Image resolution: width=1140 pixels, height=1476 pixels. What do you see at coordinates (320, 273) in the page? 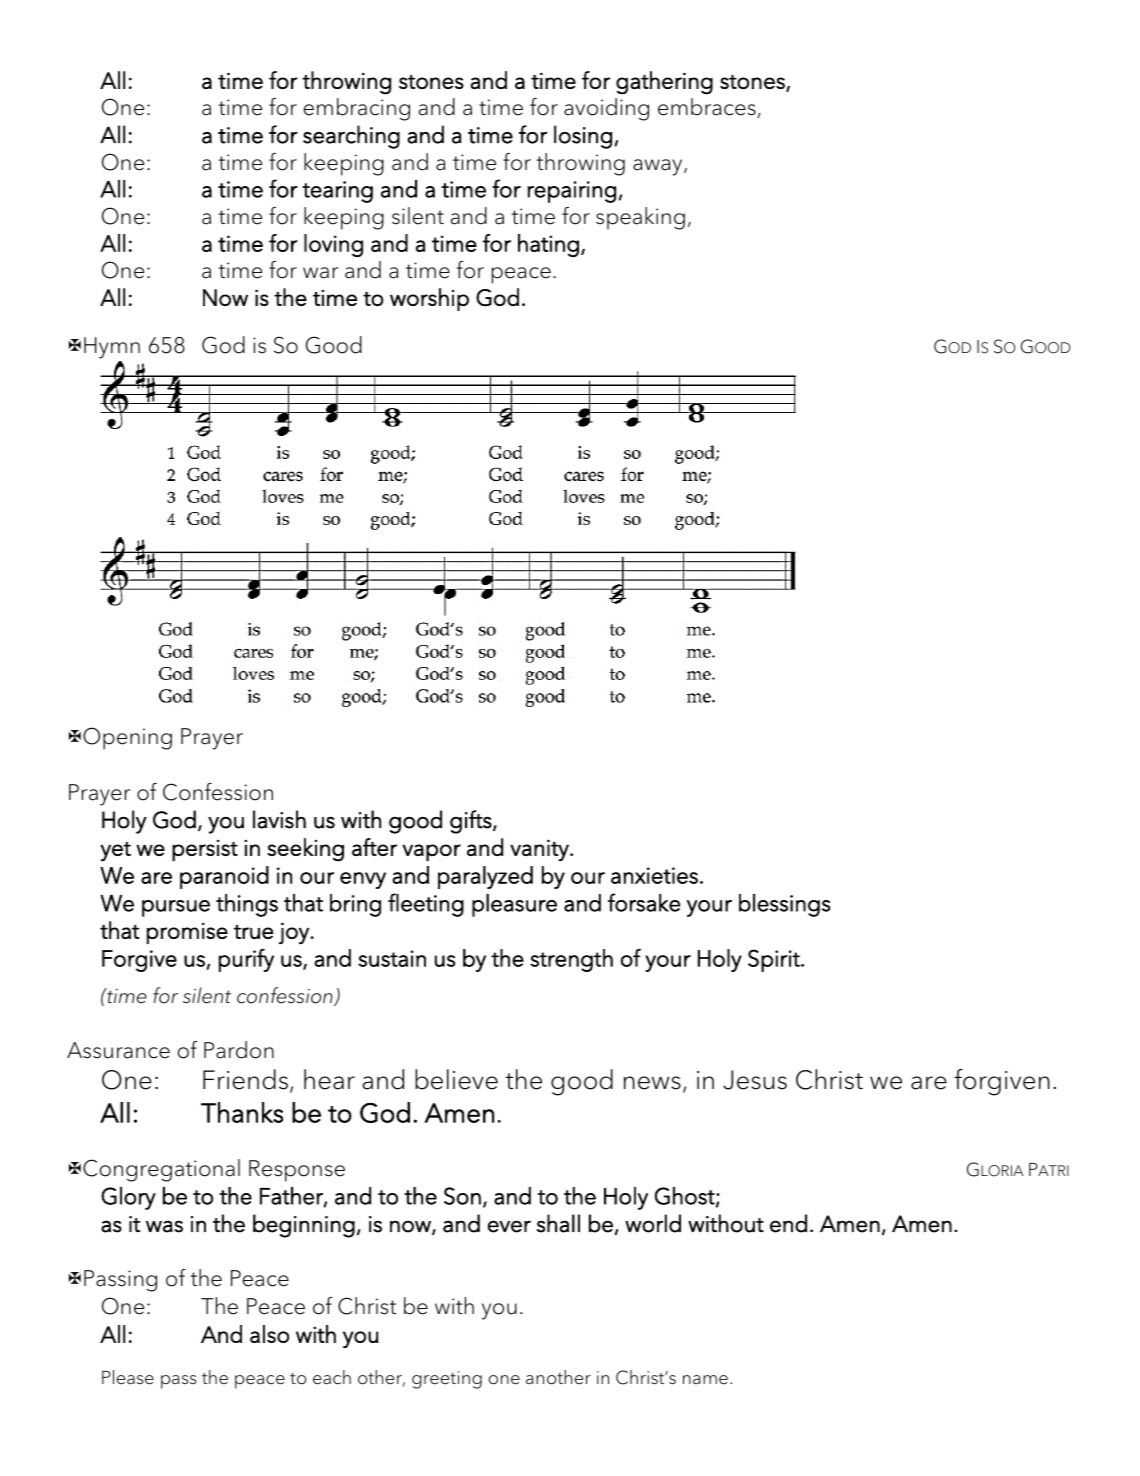
I see `war` at bounding box center [320, 273].
